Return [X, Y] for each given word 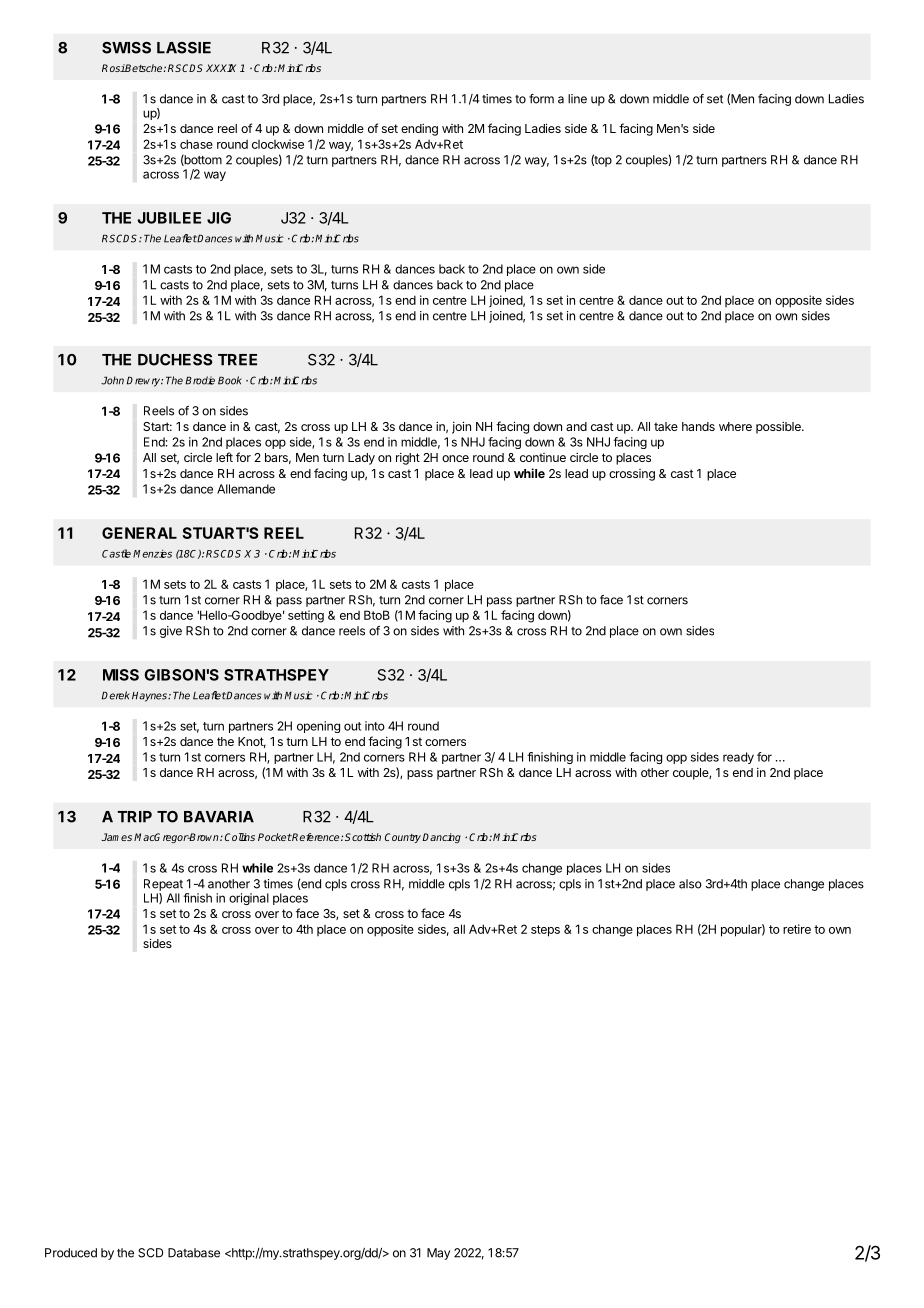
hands [698, 426]
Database [194, 1253]
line [577, 99]
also [690, 884]
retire [797, 929]
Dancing [442, 838]
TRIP [135, 817]
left [224, 457]
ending [419, 129]
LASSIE [184, 48]
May [438, 1254]
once [455, 458]
